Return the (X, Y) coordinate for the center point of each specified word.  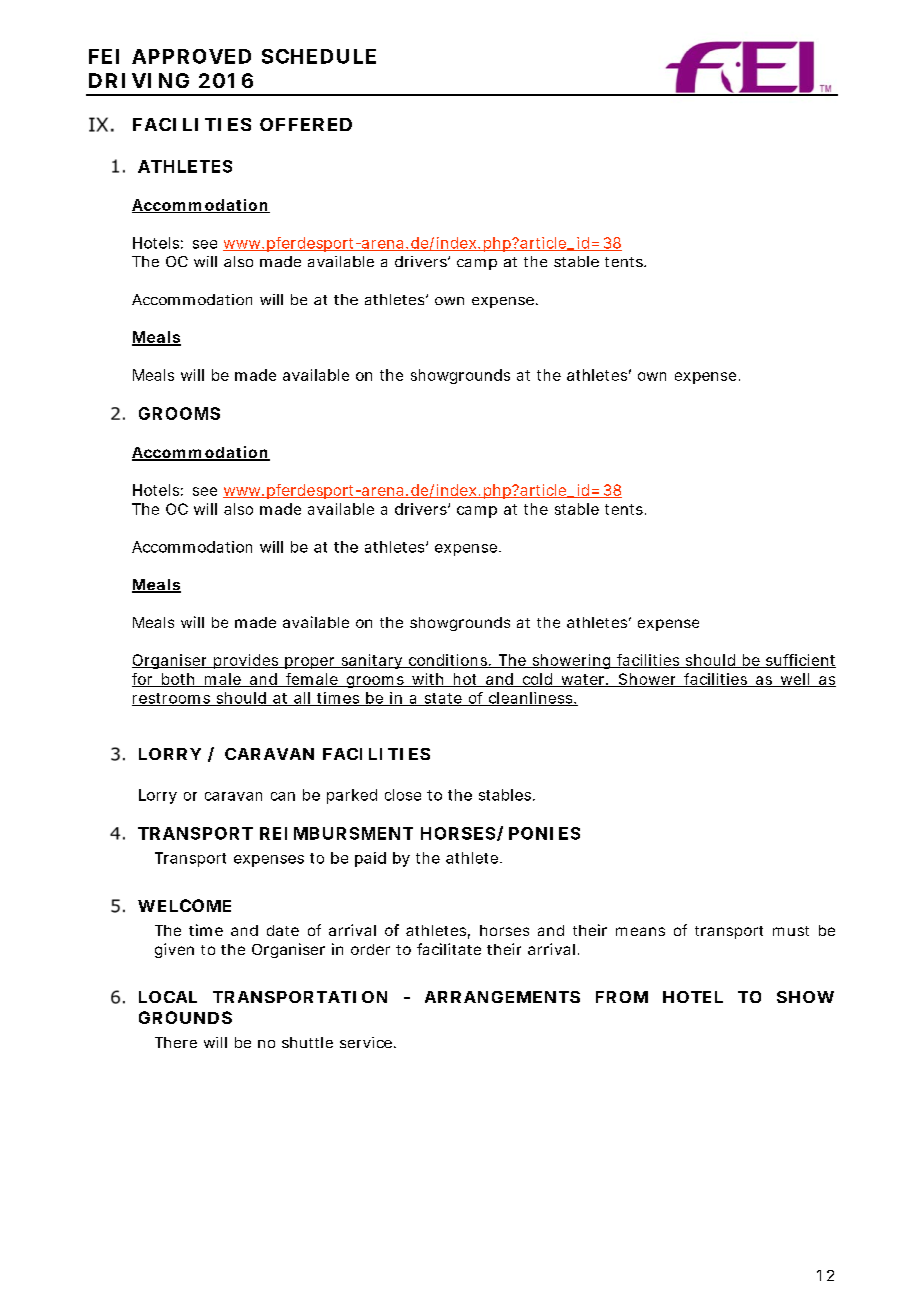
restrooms (172, 699)
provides (245, 661)
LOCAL (168, 997)
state (442, 699)
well (794, 680)
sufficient (799, 661)
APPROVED (191, 56)
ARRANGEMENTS (502, 997)
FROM (622, 997)
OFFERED (306, 124)
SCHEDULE (319, 56)
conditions (447, 661)
